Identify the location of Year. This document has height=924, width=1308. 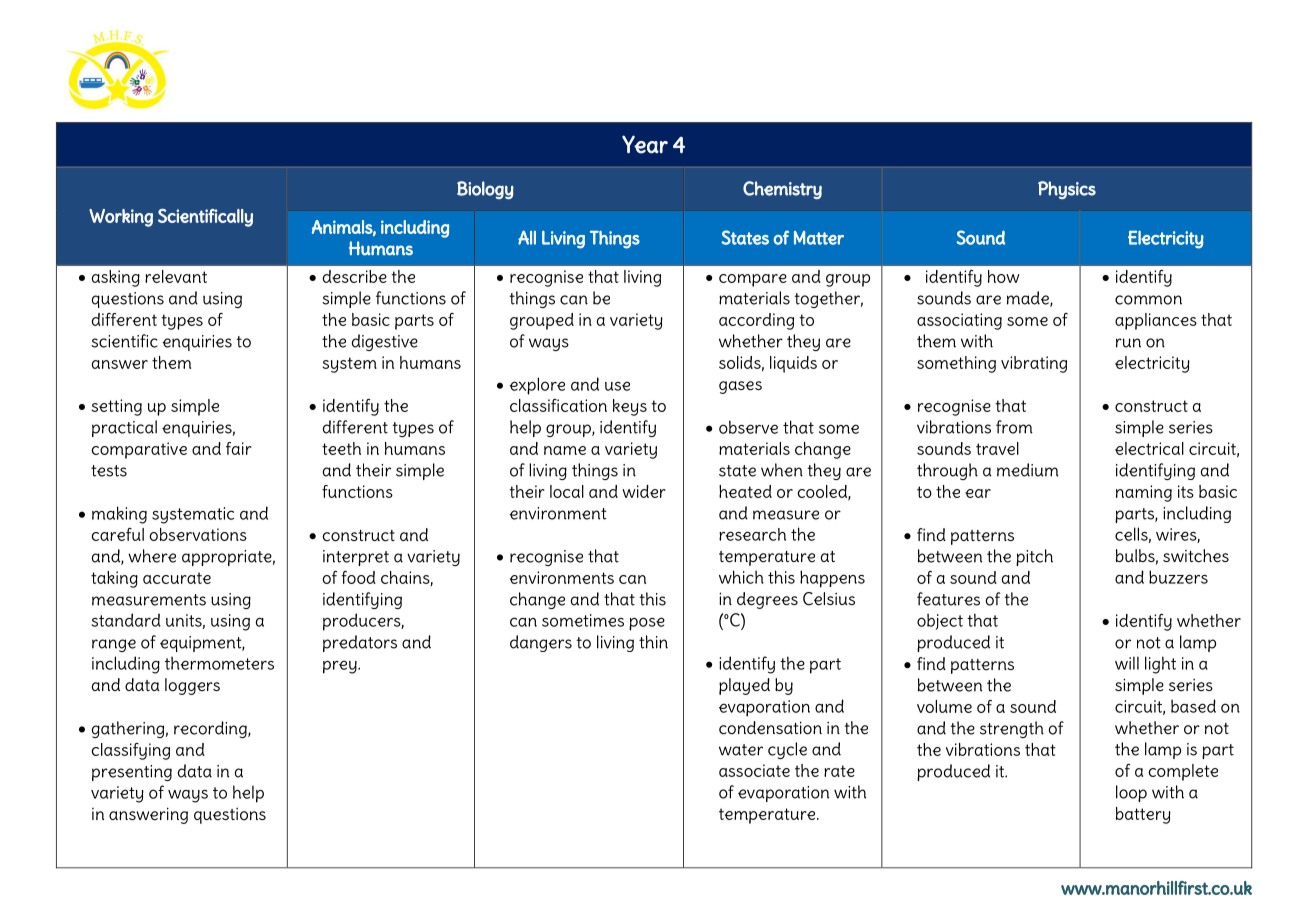
(645, 144).
